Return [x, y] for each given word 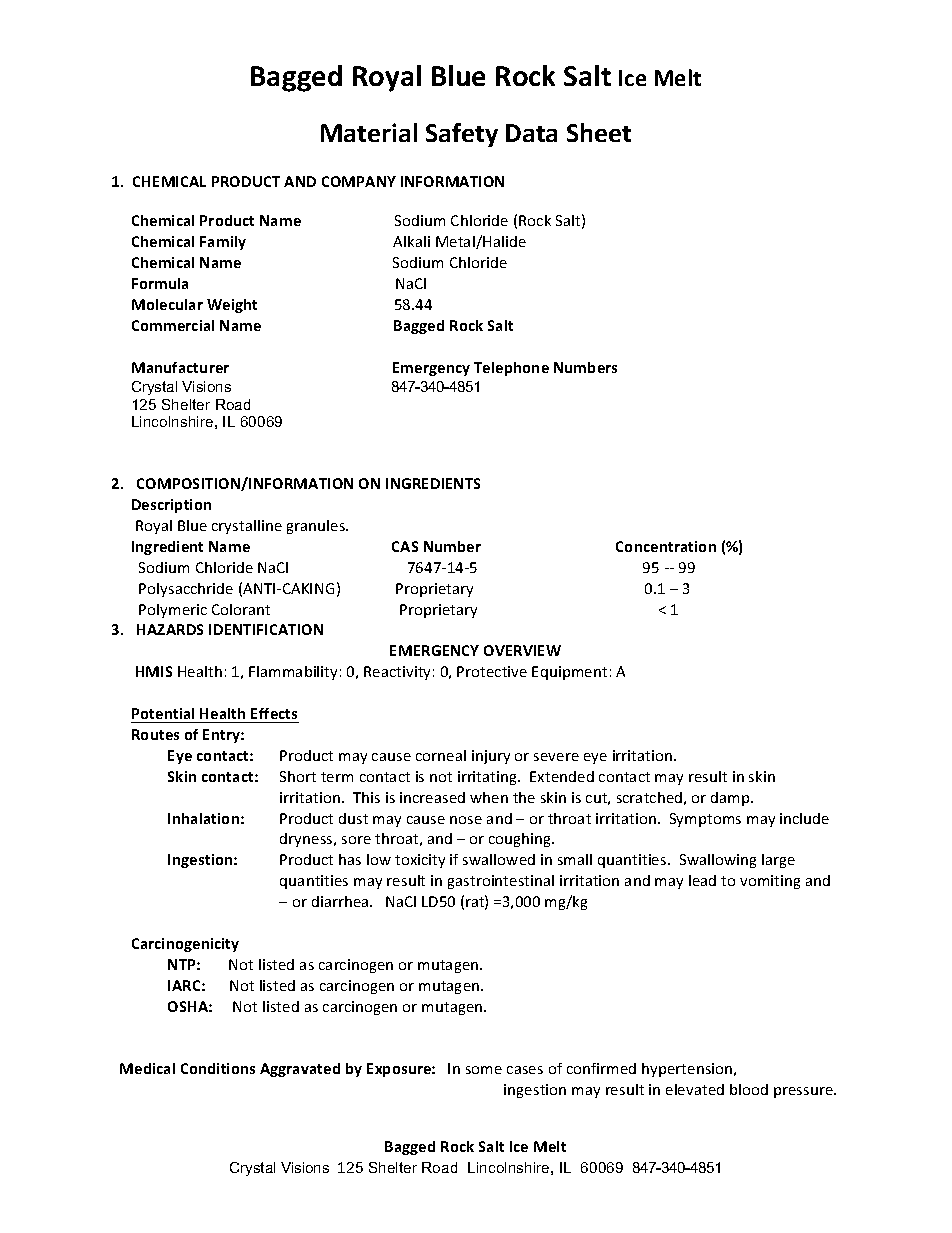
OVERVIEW [522, 650]
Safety [462, 135]
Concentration [666, 546]
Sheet [599, 132]
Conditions [218, 1068]
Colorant [241, 609]
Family [223, 243]
